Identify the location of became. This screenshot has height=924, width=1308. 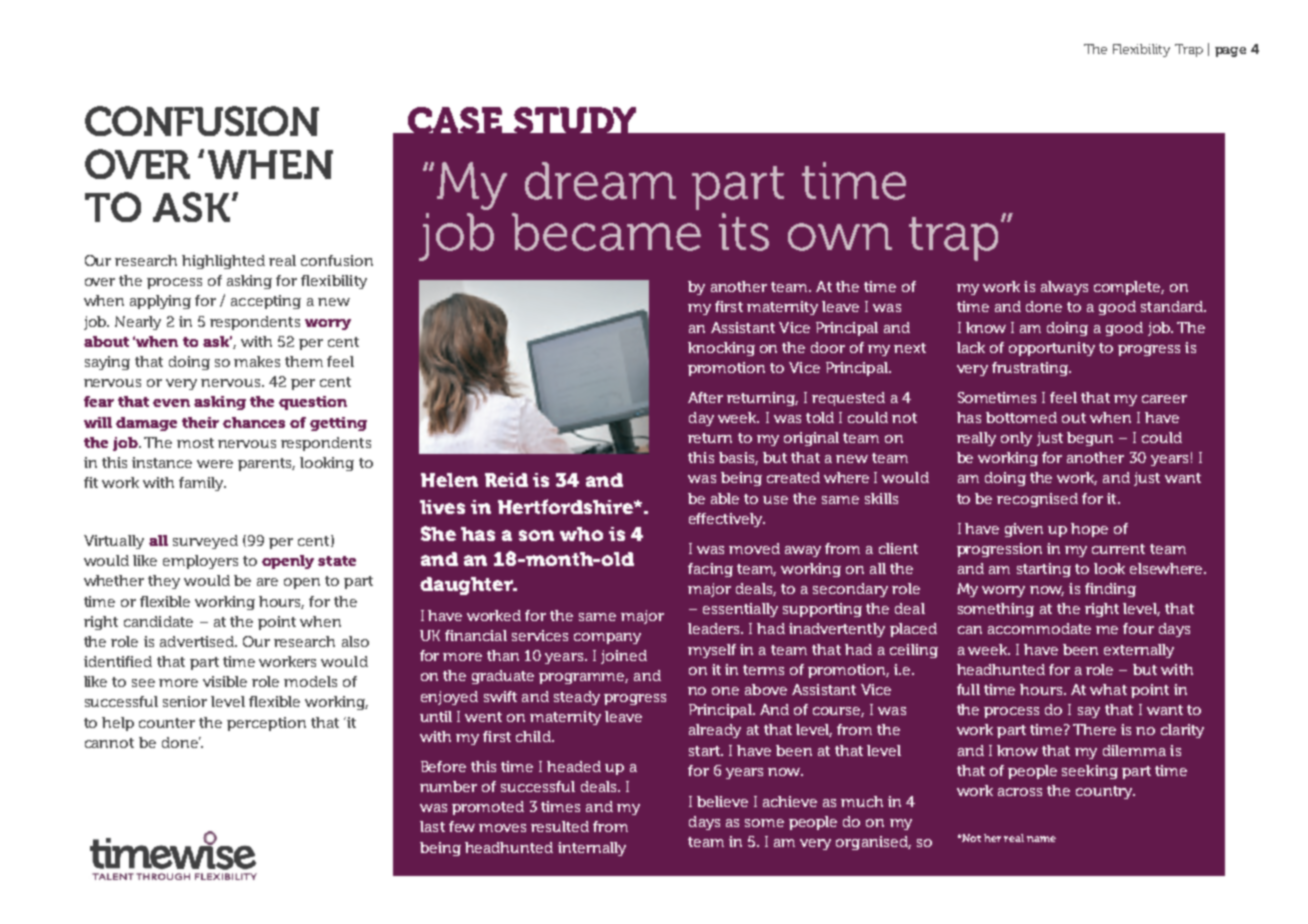
(606, 232).
